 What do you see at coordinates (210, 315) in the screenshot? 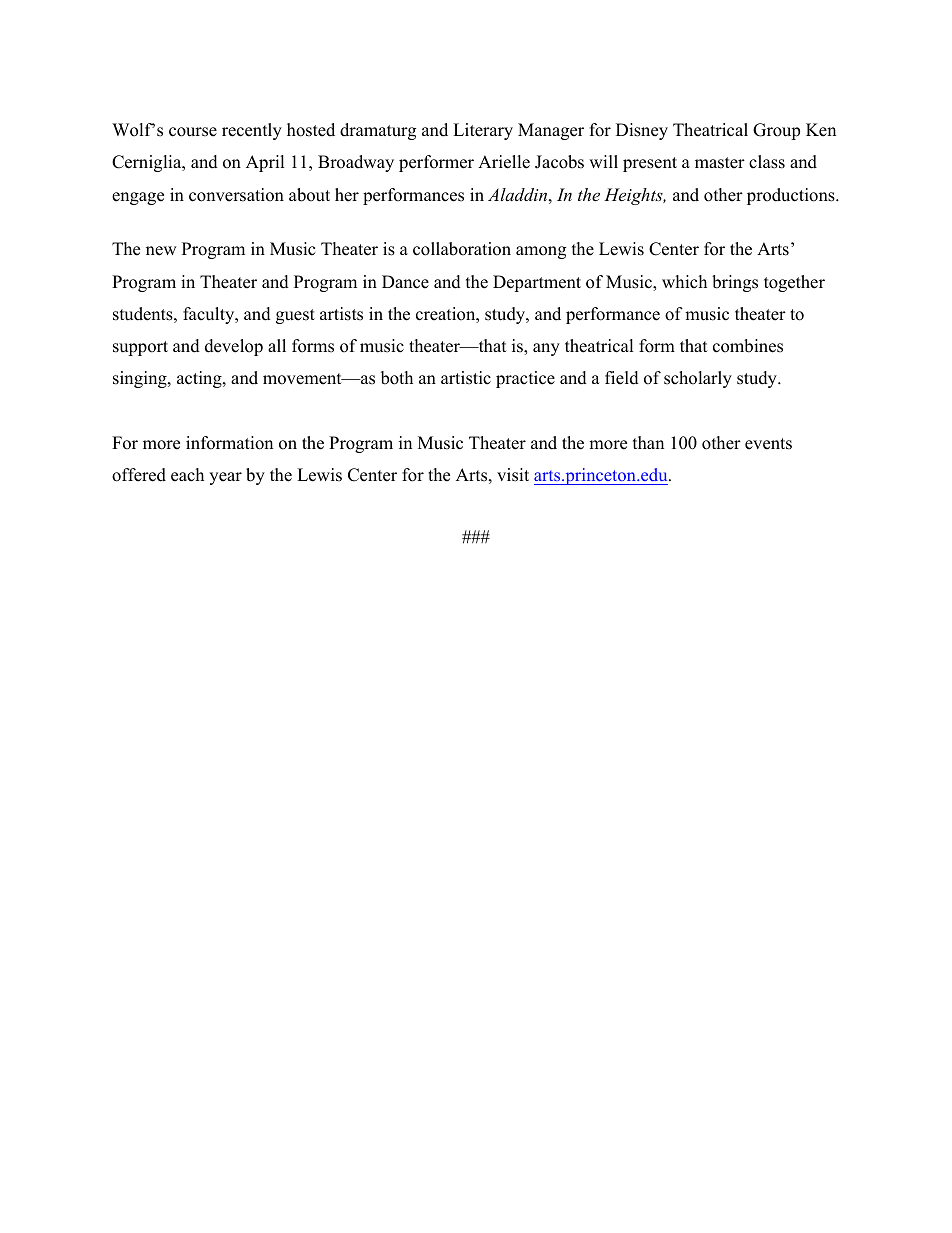
I see `faculty` at bounding box center [210, 315].
